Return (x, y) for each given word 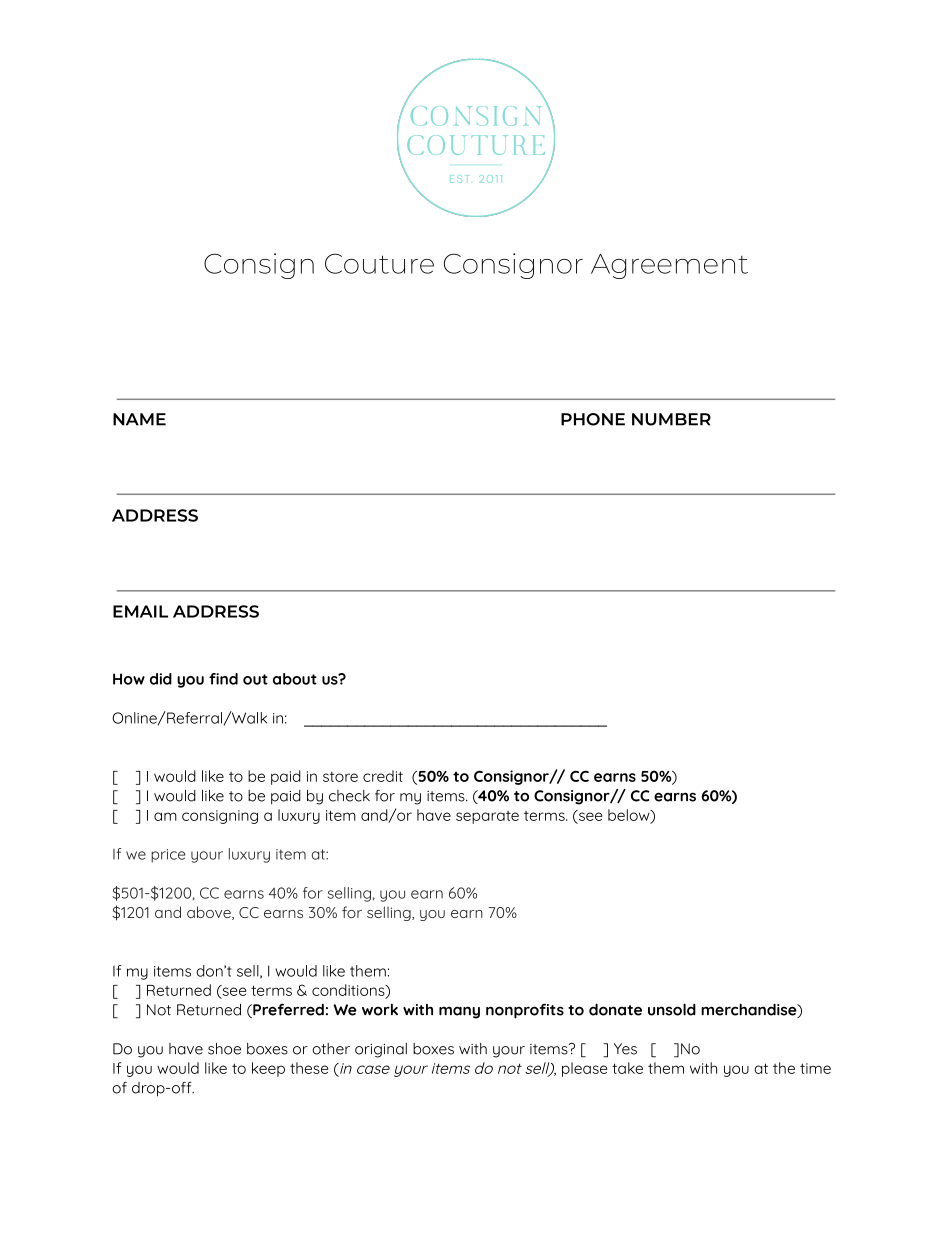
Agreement (669, 266)
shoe (224, 1049)
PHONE (593, 419)
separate (487, 817)
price (168, 856)
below (630, 816)
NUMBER (671, 419)
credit (383, 776)
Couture (379, 263)
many (459, 1012)
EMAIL (140, 611)
